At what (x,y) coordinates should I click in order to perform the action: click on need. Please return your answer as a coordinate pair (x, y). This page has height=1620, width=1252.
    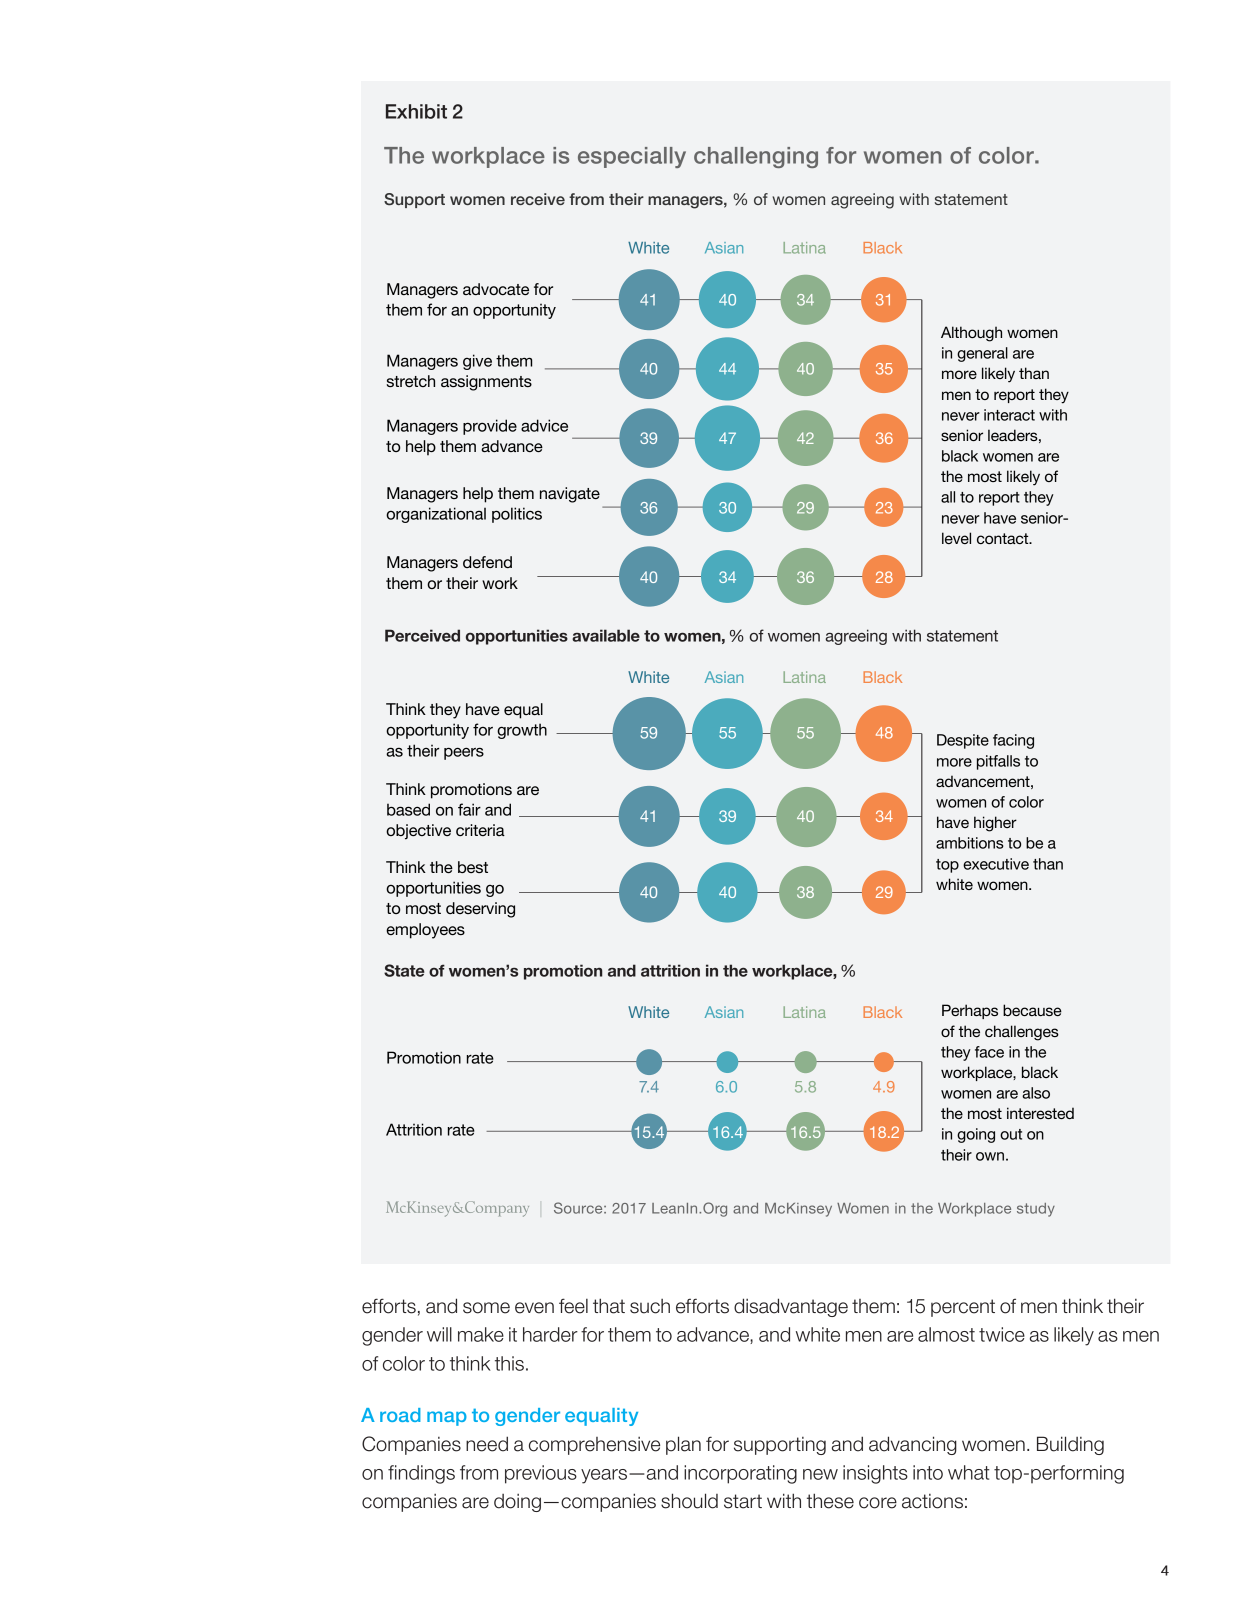
    Looking at the image, I should click on (487, 1444).
